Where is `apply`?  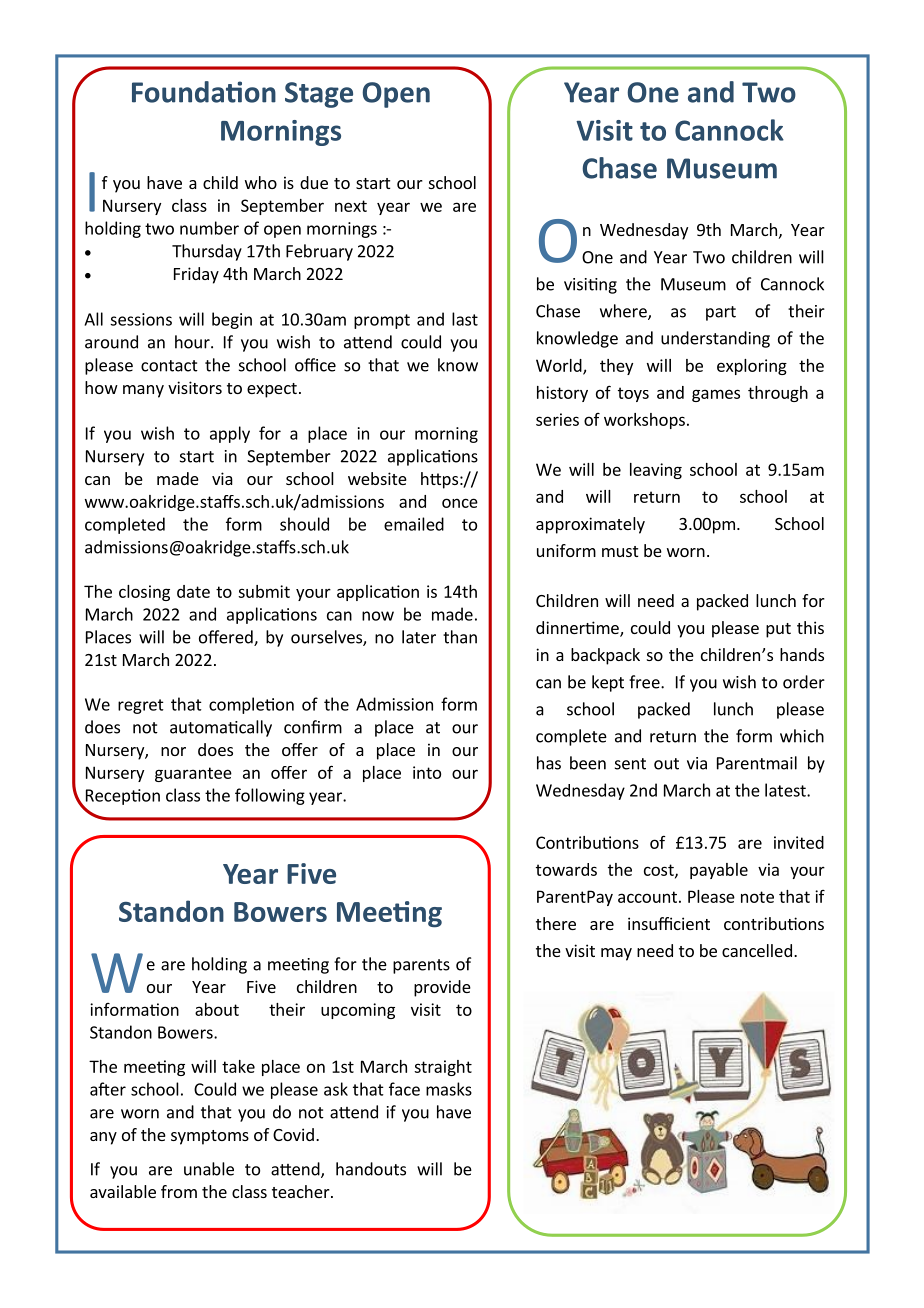 apply is located at coordinates (230, 434).
